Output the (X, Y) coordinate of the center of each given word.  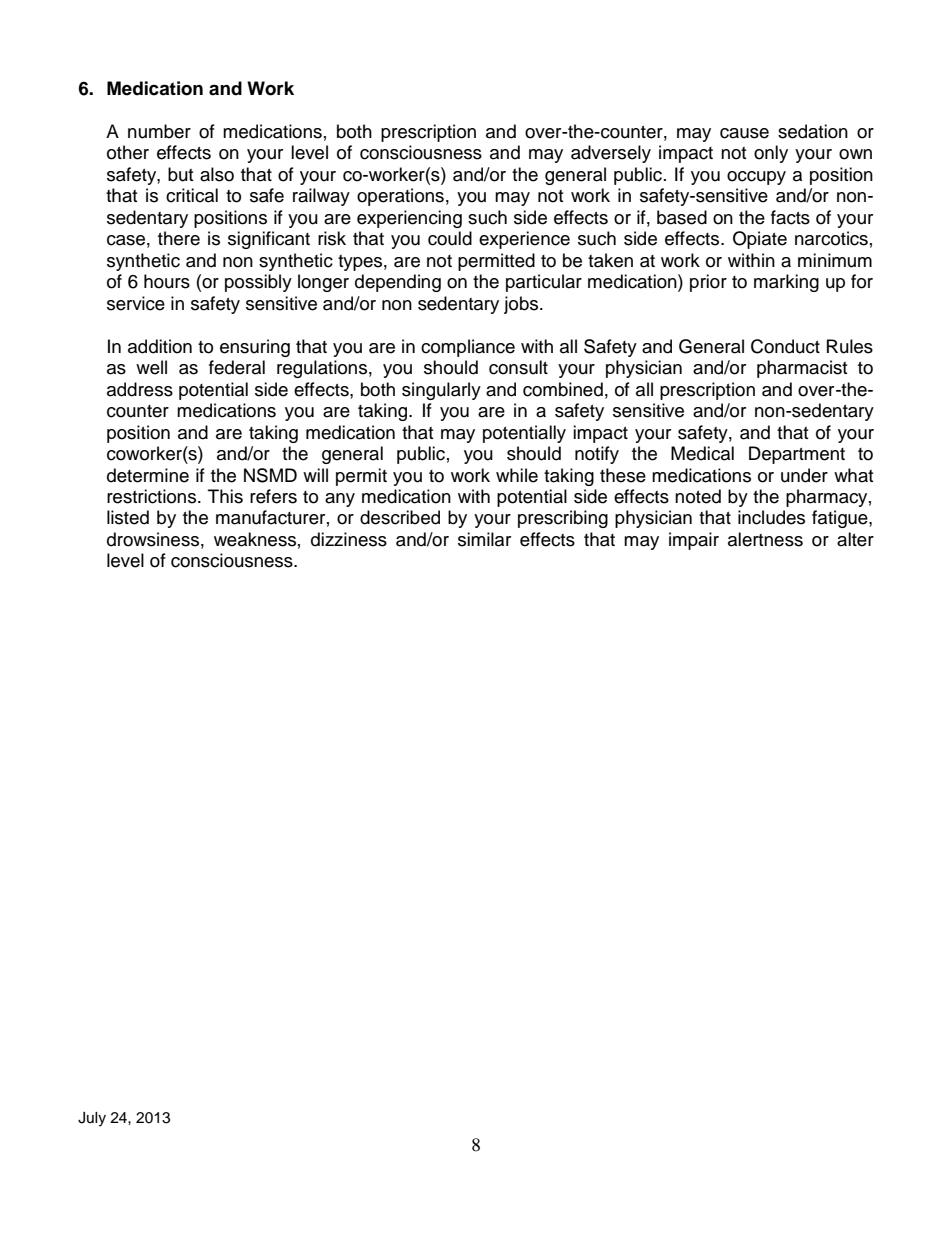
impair (694, 541)
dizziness (349, 539)
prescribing (563, 519)
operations (400, 197)
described (400, 517)
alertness (765, 539)
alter (855, 539)
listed (128, 517)
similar (484, 539)
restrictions (153, 496)
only (771, 154)
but (180, 174)
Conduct (785, 346)
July (92, 1119)
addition (160, 346)
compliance (468, 348)
